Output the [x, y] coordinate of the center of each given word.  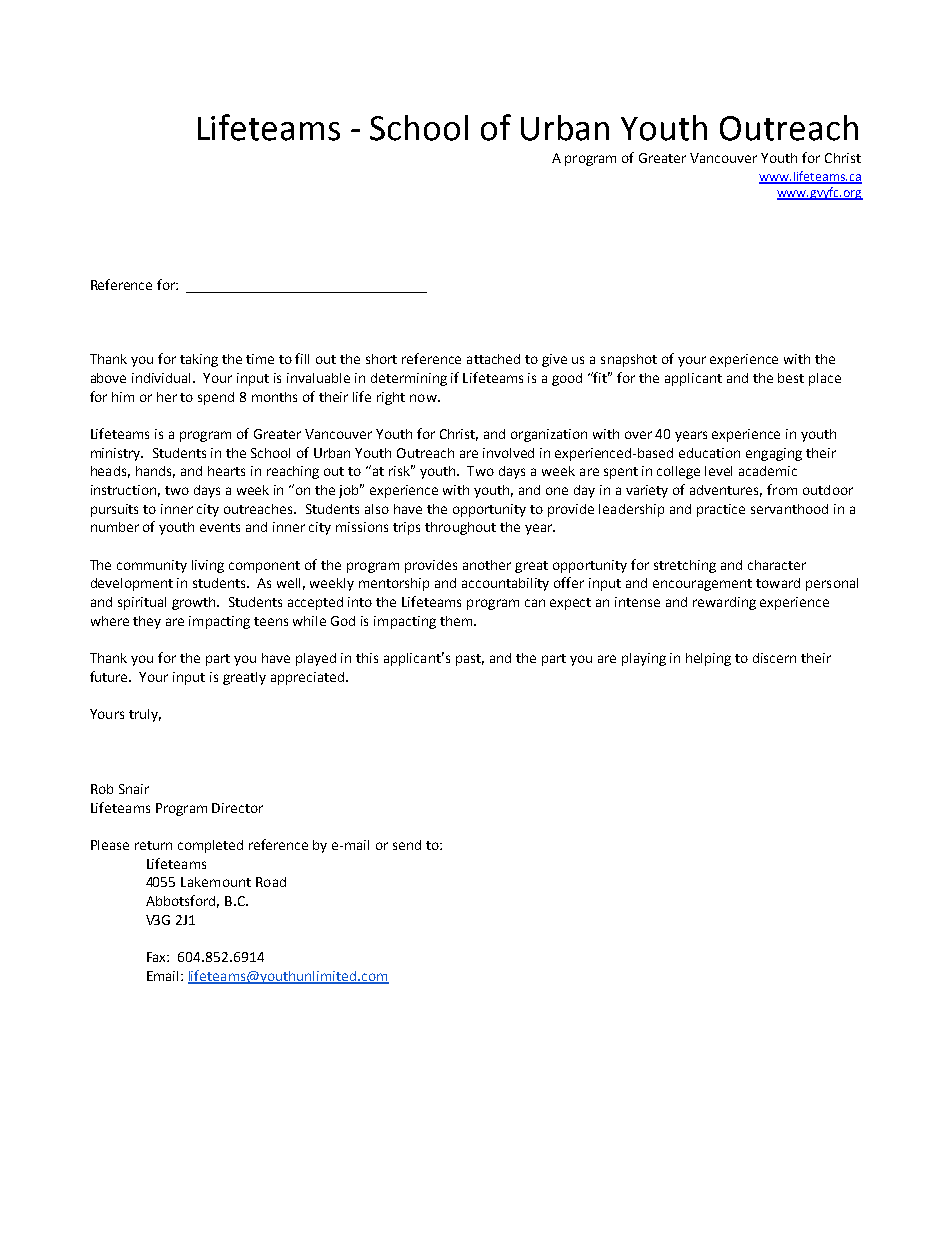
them [456, 621]
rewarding [724, 603]
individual [163, 378]
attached [493, 359]
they [147, 622]
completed [210, 846]
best [791, 378]
